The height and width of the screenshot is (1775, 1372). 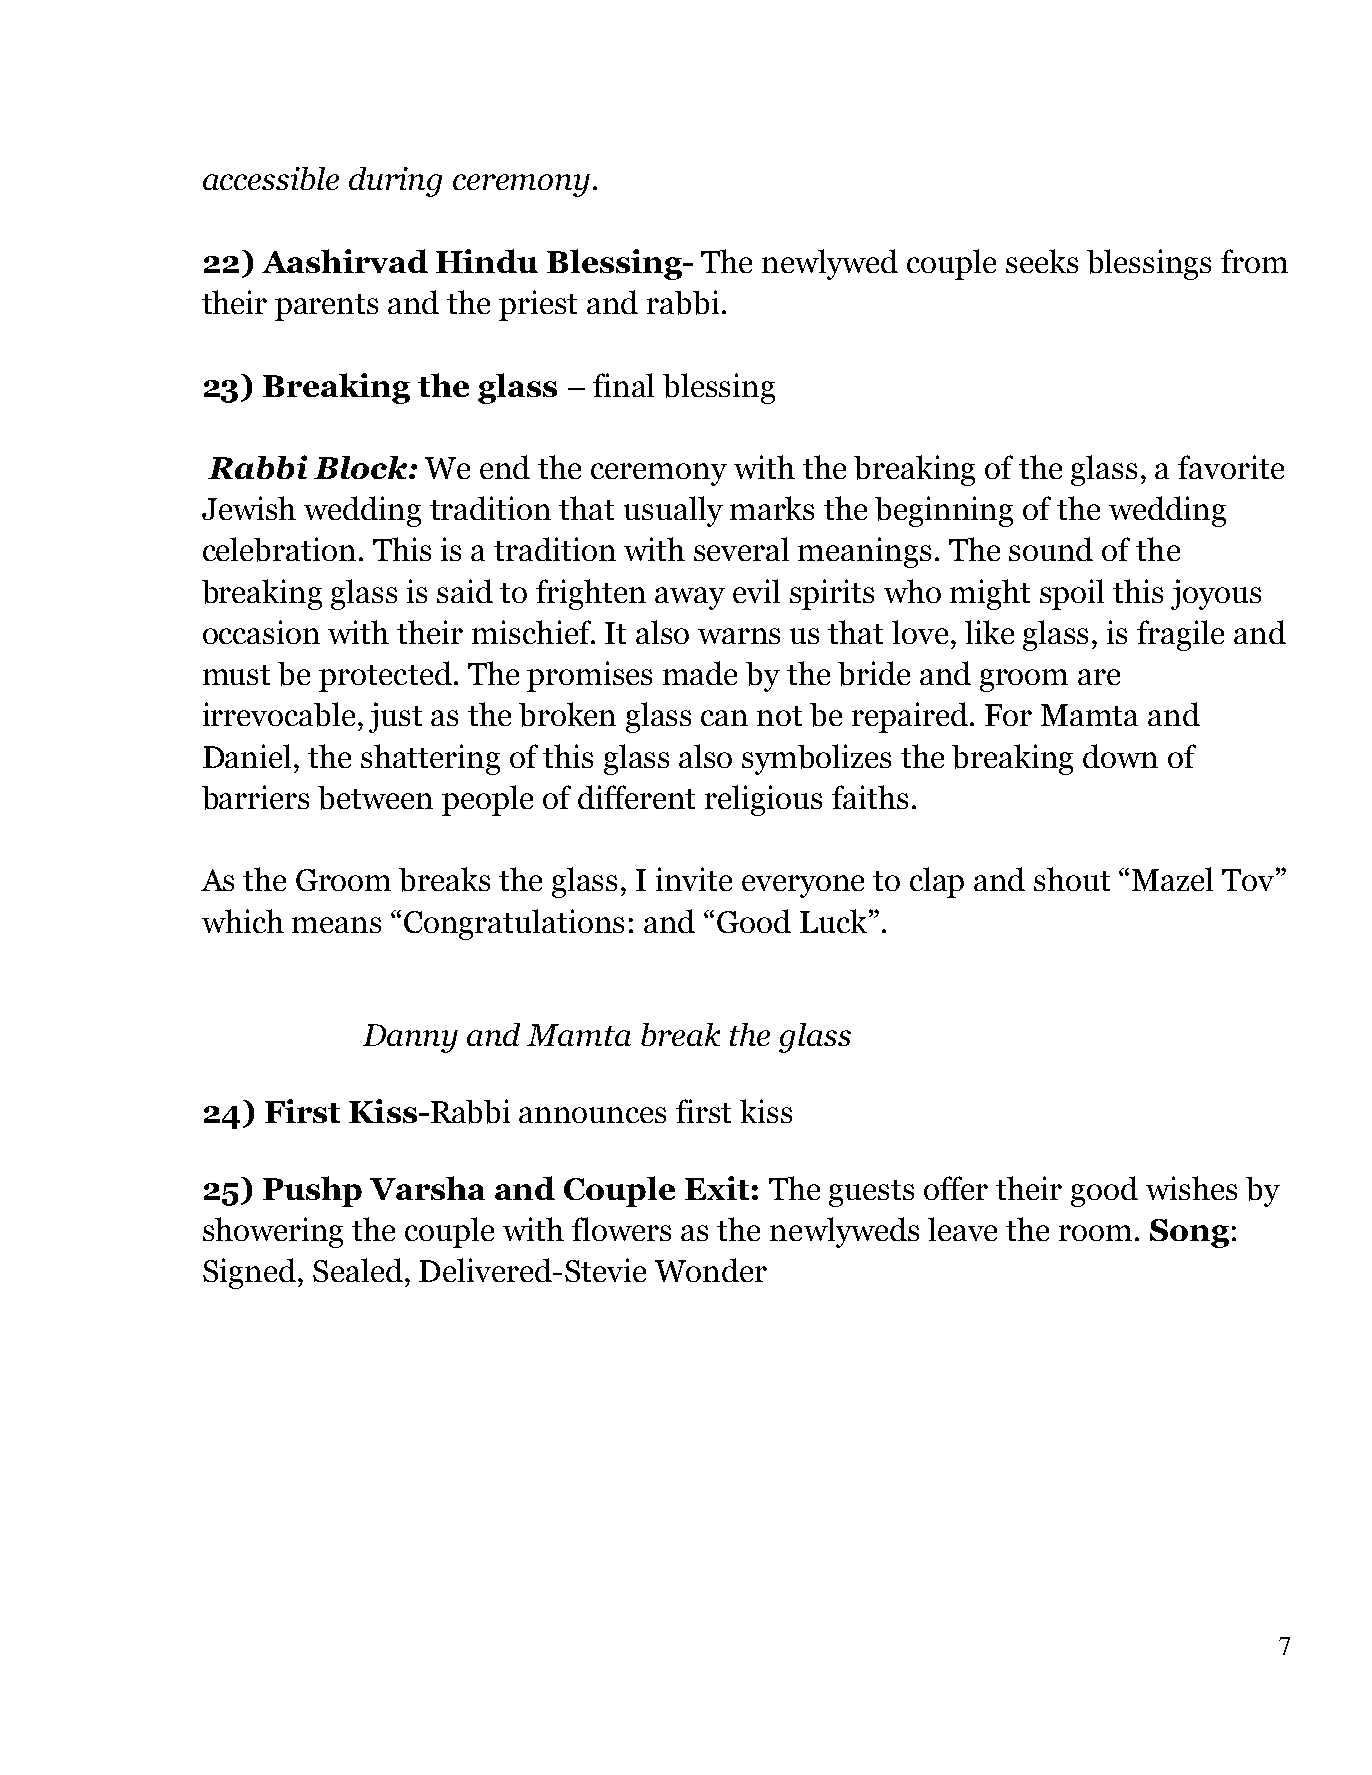 What do you see at coordinates (358, 1270) in the screenshot?
I see `Sealed` at bounding box center [358, 1270].
